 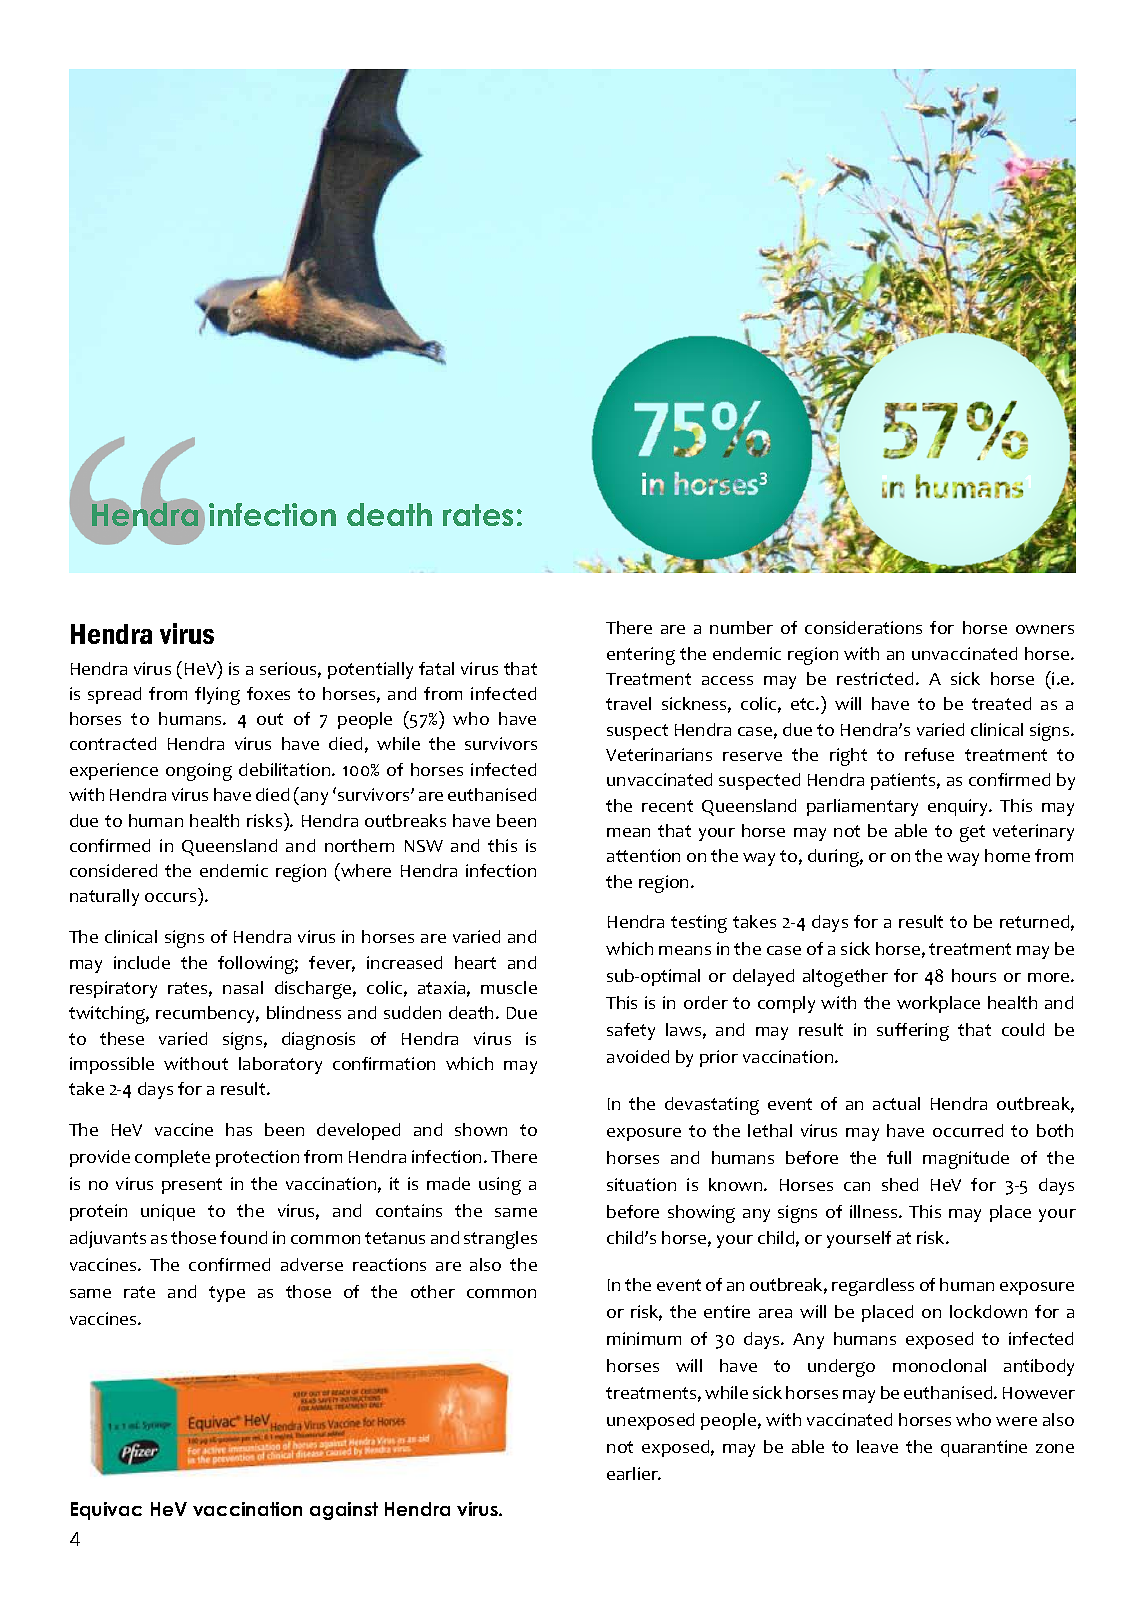 I want to click on flying, so click(x=217, y=696).
